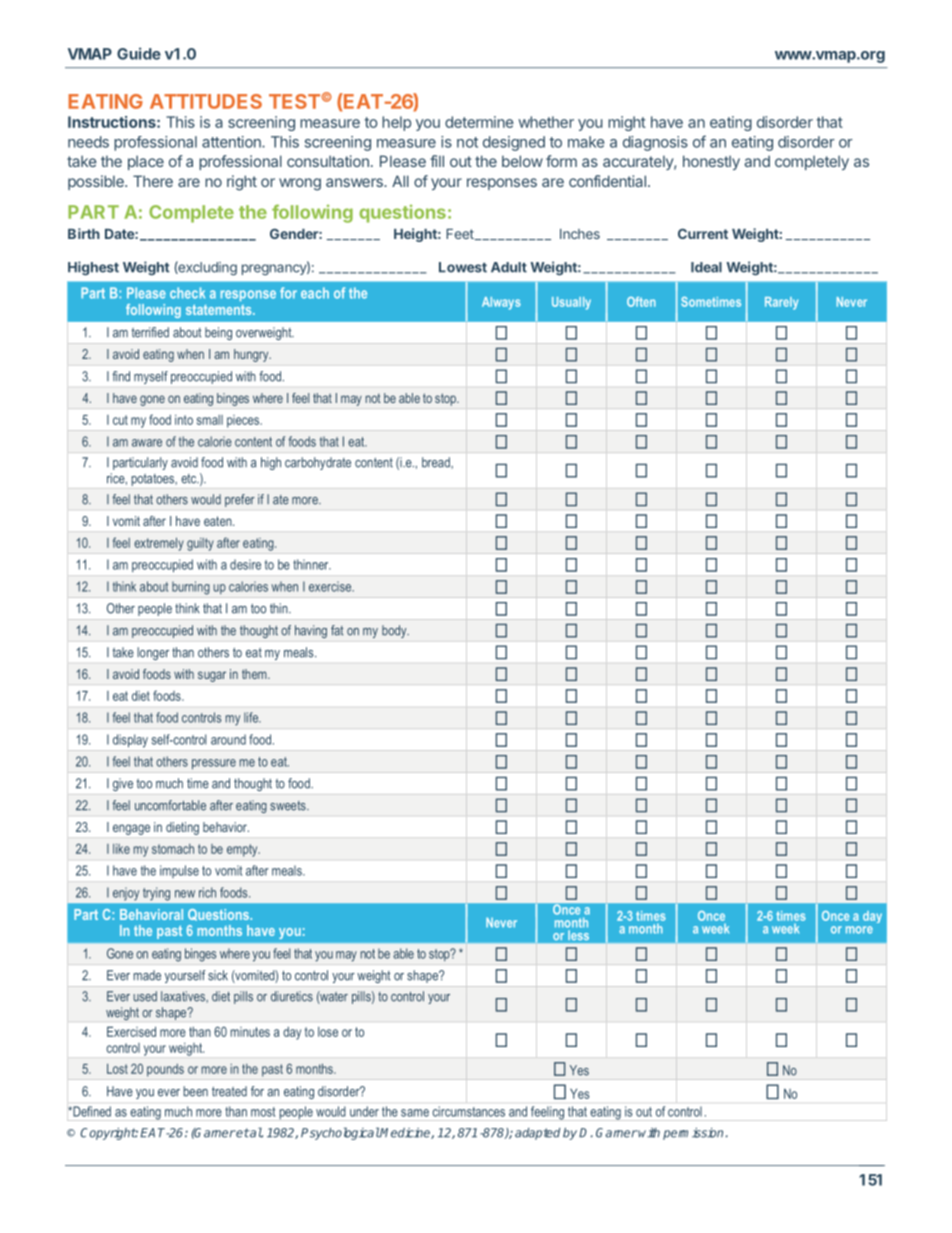  What do you see at coordinates (396, 123) in the screenshot?
I see `help` at bounding box center [396, 123].
